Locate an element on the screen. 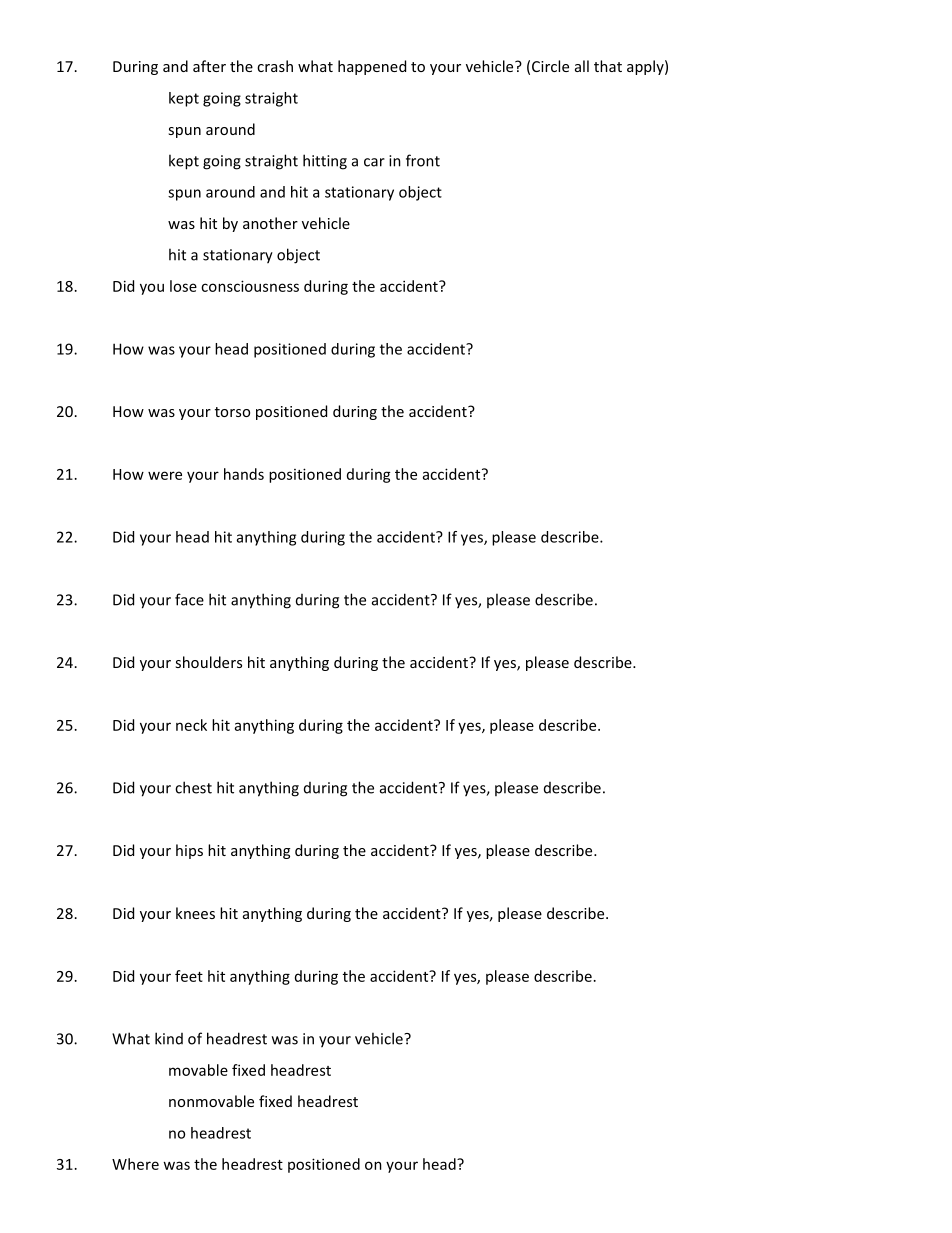  neck is located at coordinates (191, 725).
